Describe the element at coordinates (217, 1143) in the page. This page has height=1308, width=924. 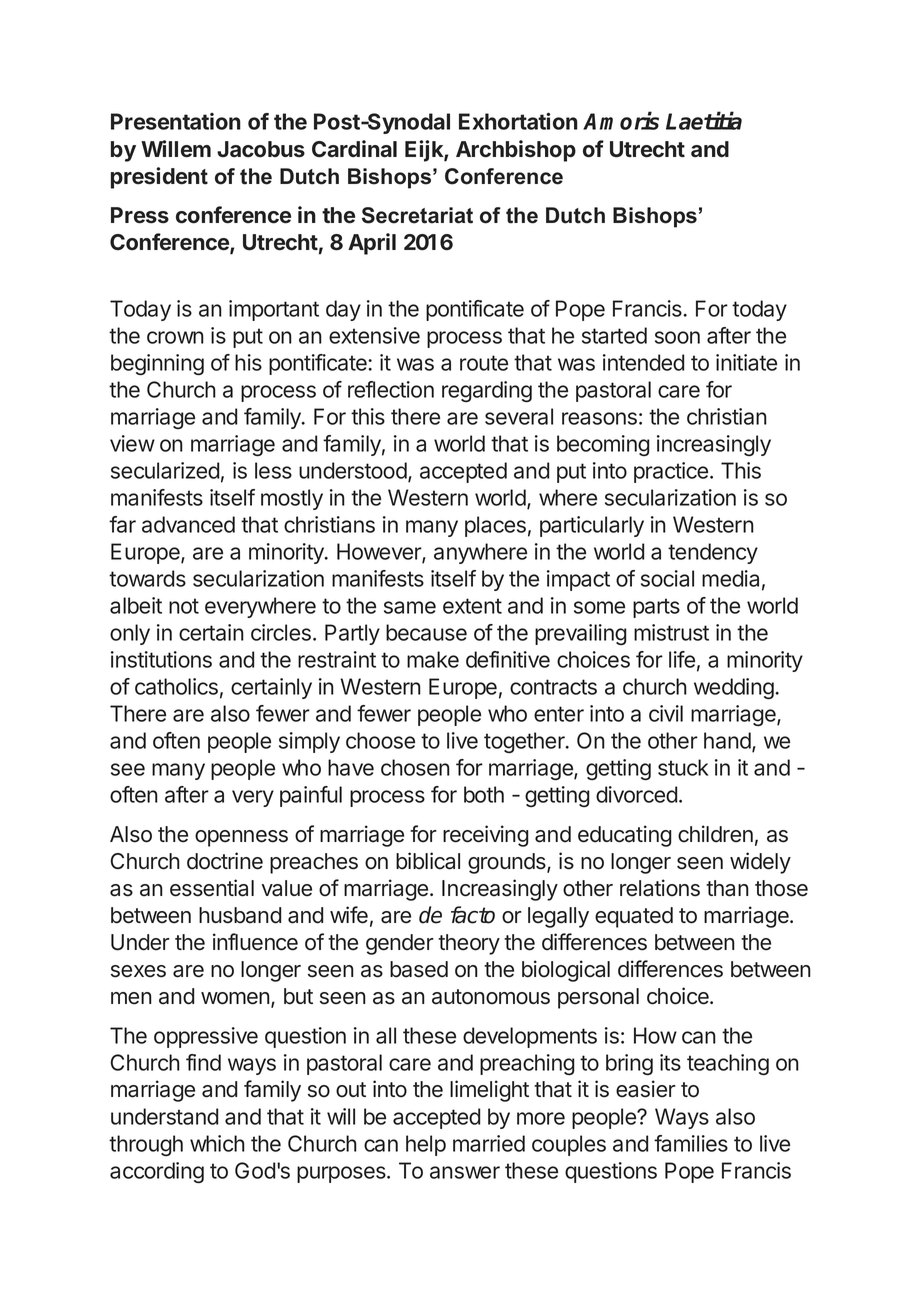
I see `which` at that location.
